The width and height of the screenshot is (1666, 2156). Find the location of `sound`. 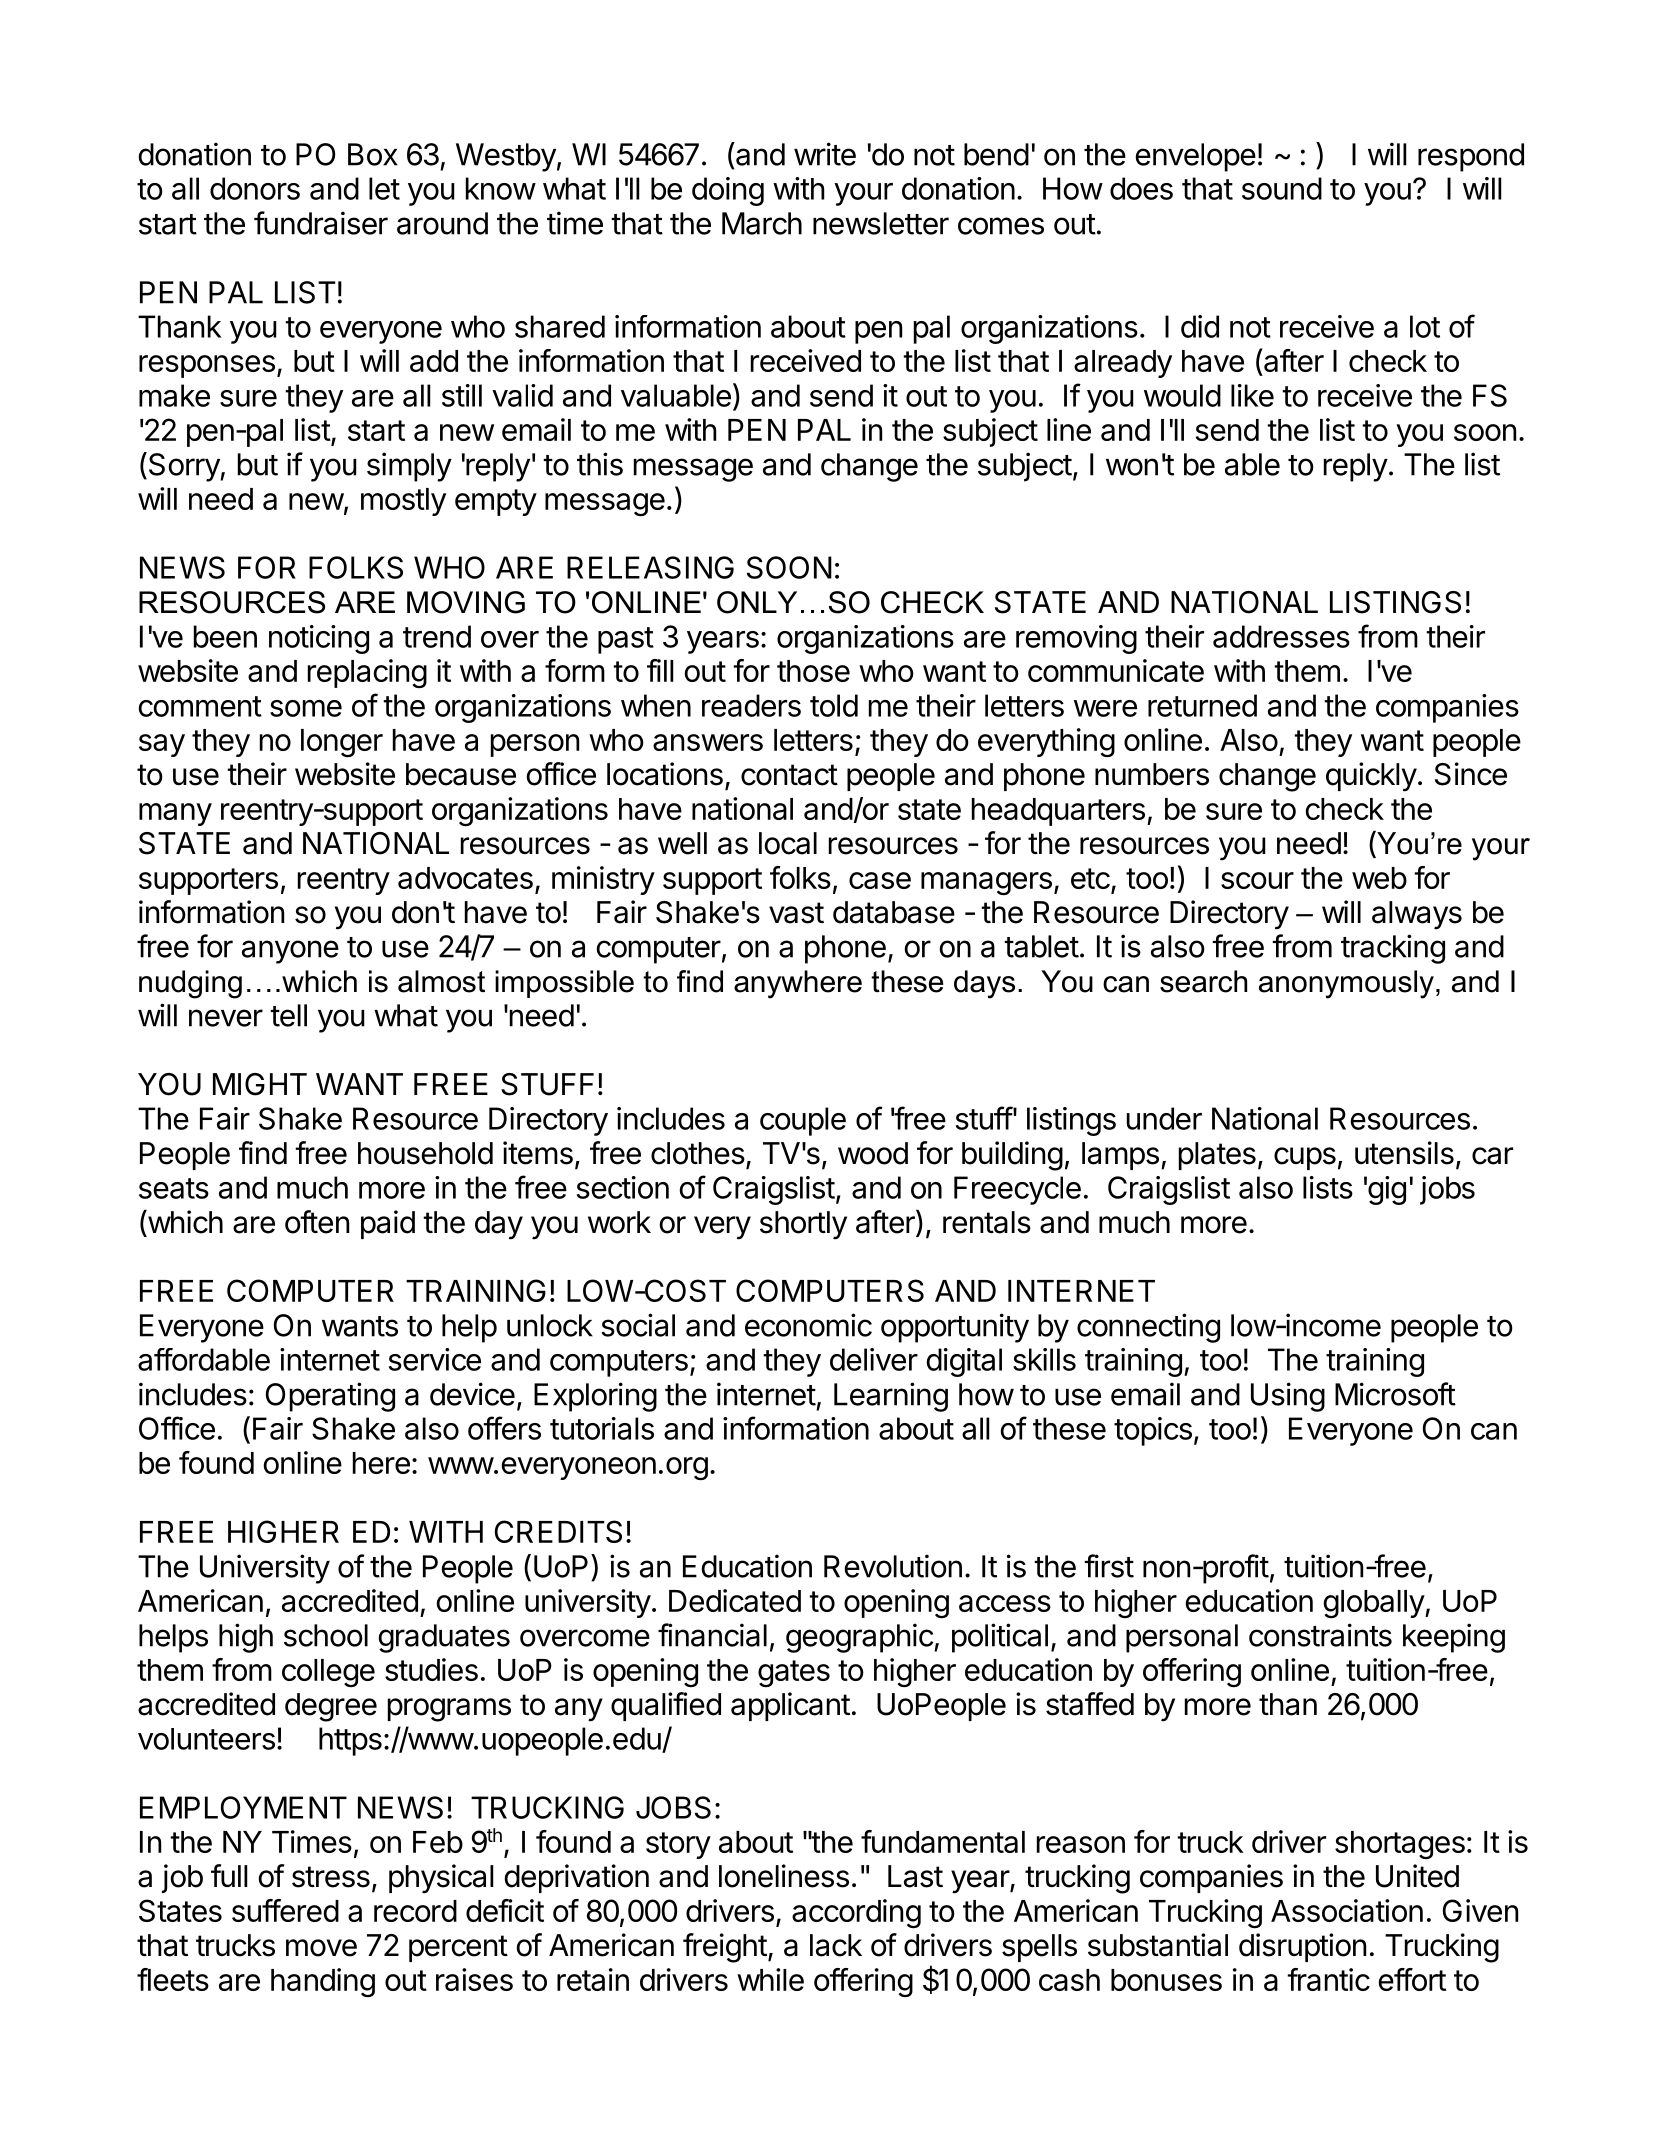

sound is located at coordinates (1282, 188).
